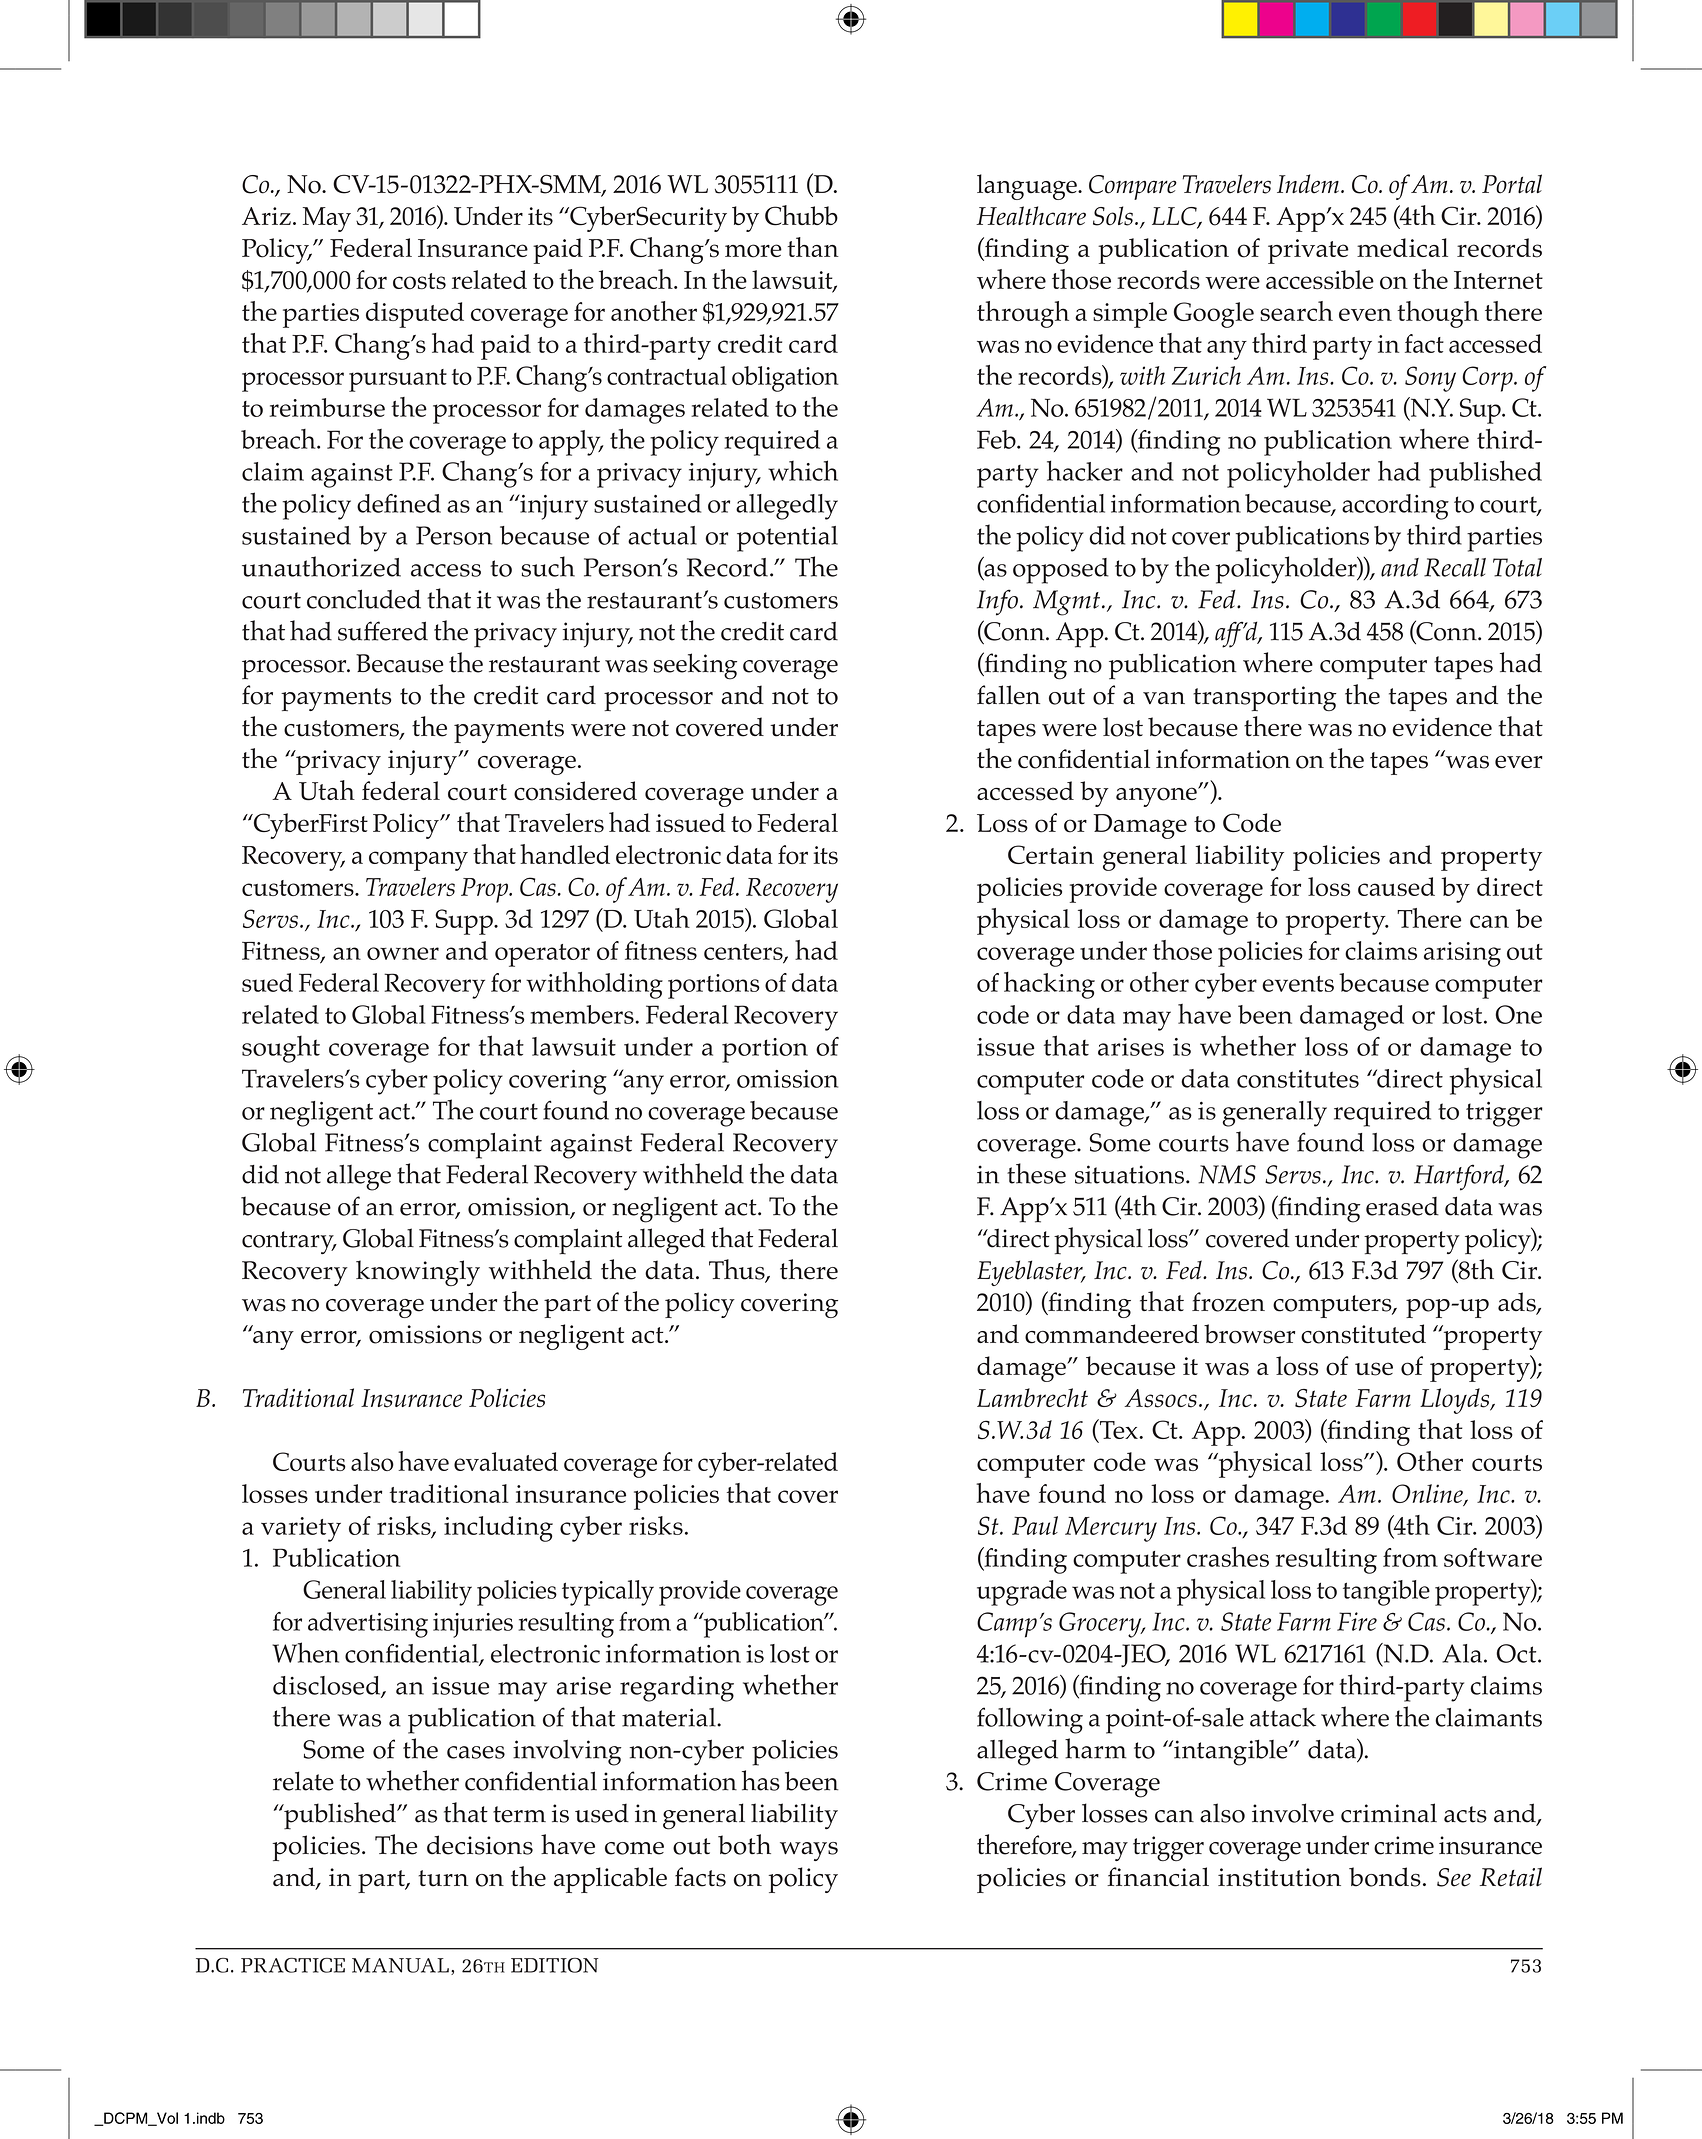 The height and width of the screenshot is (2139, 1702). What do you see at coordinates (443, 1878) in the screenshot?
I see `turn` at bounding box center [443, 1878].
